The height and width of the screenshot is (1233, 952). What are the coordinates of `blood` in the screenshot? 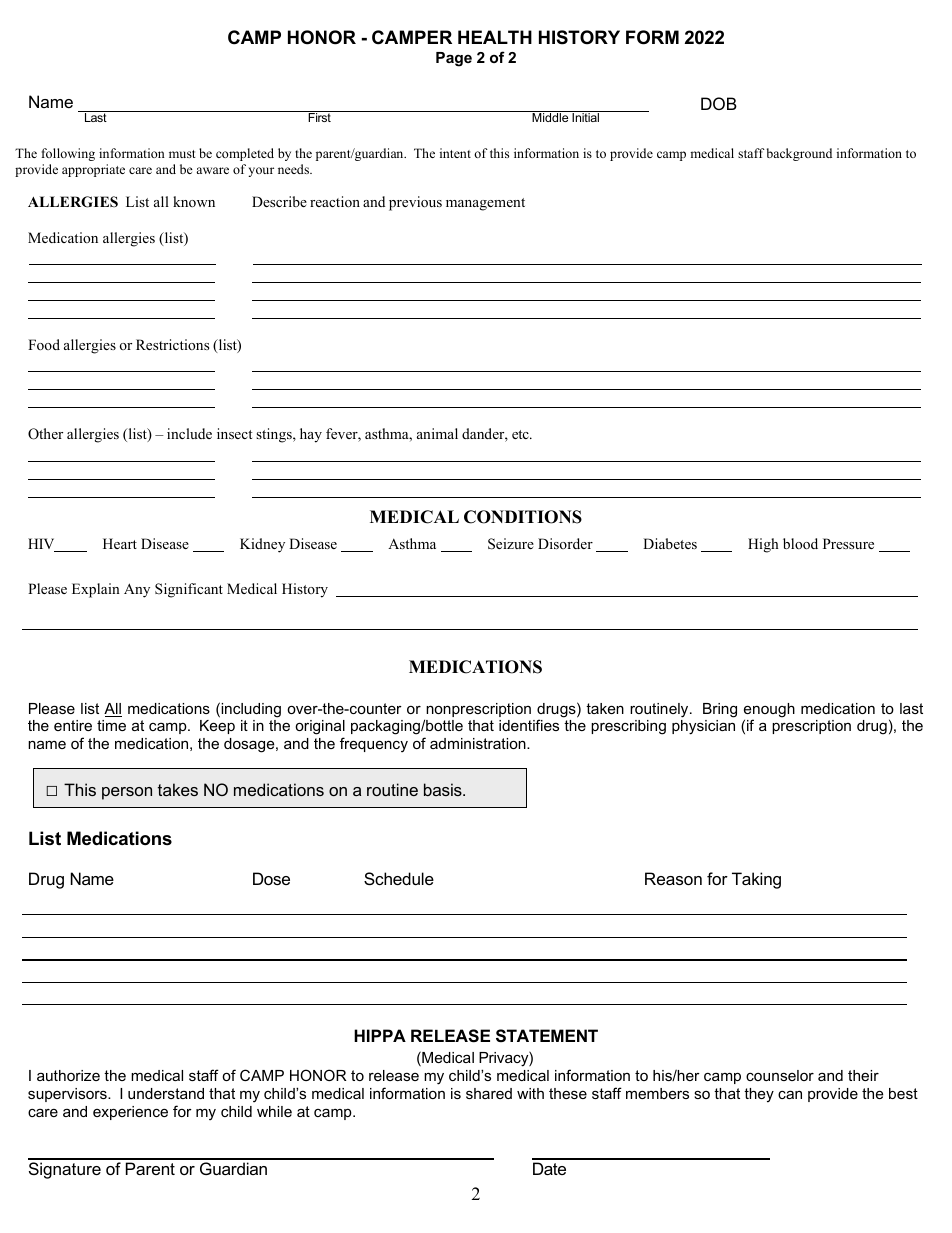 It's located at (800, 543).
